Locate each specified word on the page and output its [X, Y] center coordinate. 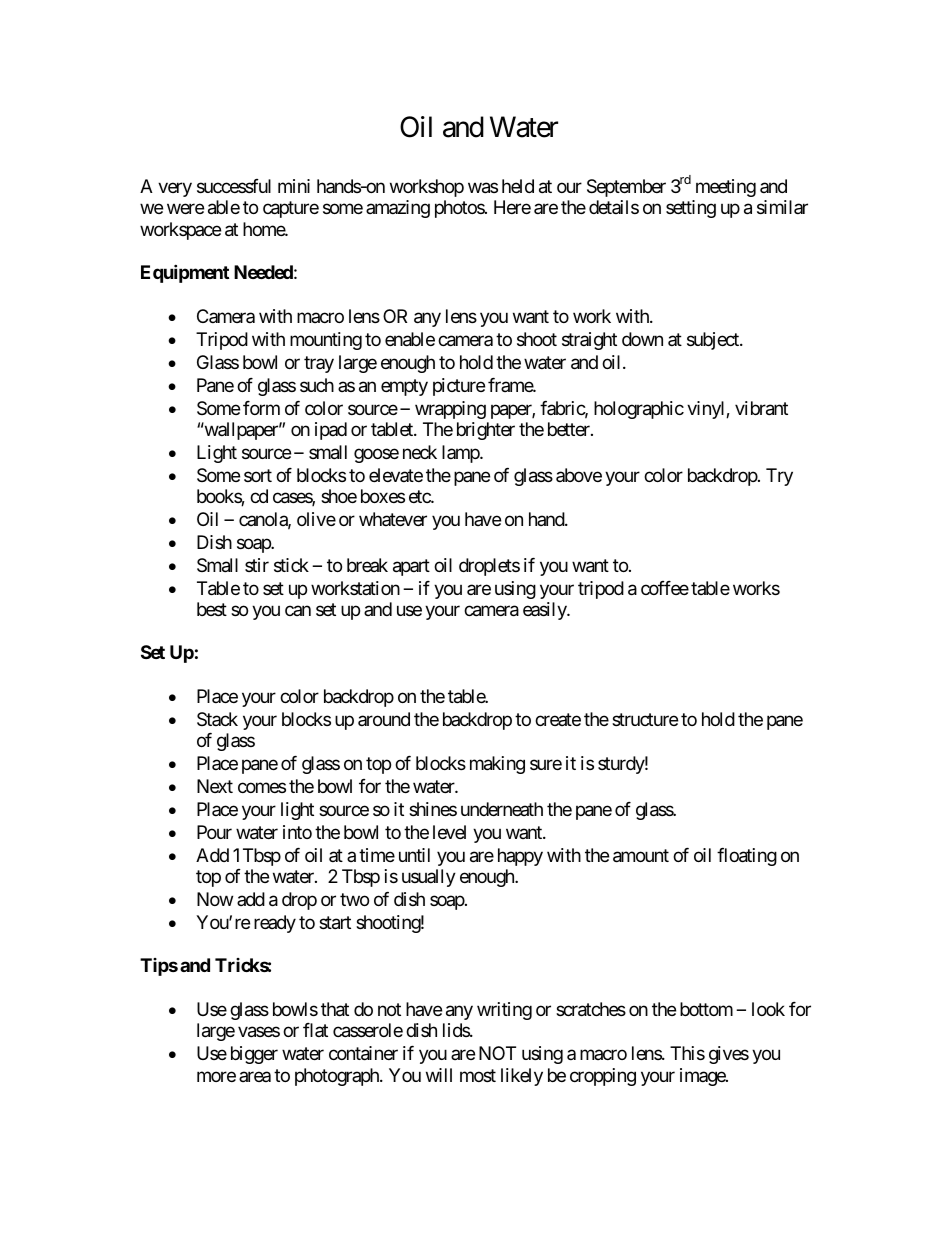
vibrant [761, 408]
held [518, 186]
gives [729, 1055]
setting [691, 209]
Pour [214, 832]
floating [747, 857]
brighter [486, 431]
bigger [254, 1055]
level [449, 832]
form [261, 408]
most [478, 1075]
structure [645, 719]
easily [545, 611]
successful [234, 186]
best [212, 609]
